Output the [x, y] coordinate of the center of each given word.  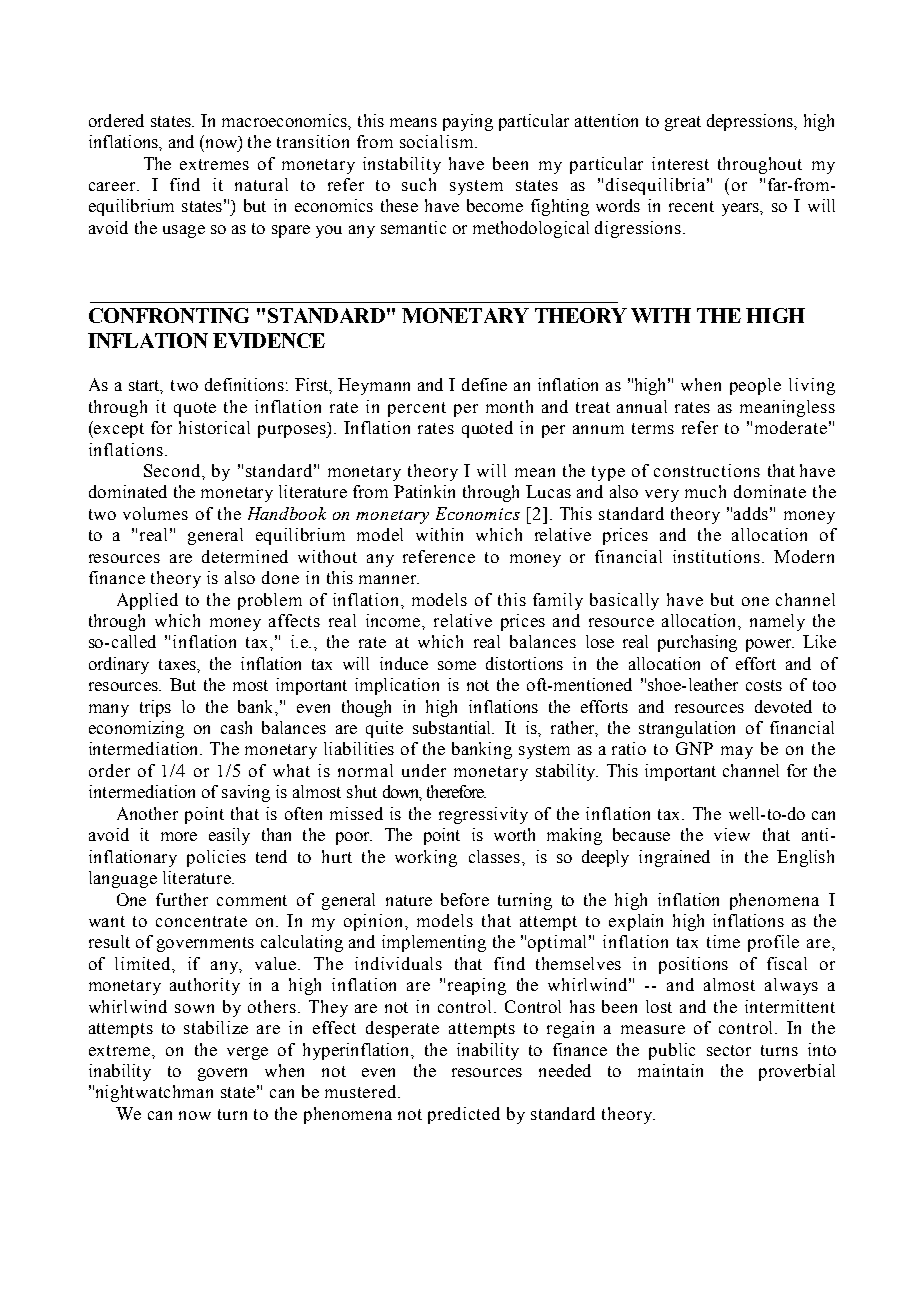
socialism [438, 141]
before [465, 899]
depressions [751, 122]
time [723, 941]
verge [247, 1053]
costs [764, 685]
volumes [155, 513]
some [457, 665]
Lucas [548, 491]
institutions [718, 556]
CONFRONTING [169, 315]
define [484, 384]
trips [155, 708]
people [755, 386]
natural [261, 184]
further [182, 899]
